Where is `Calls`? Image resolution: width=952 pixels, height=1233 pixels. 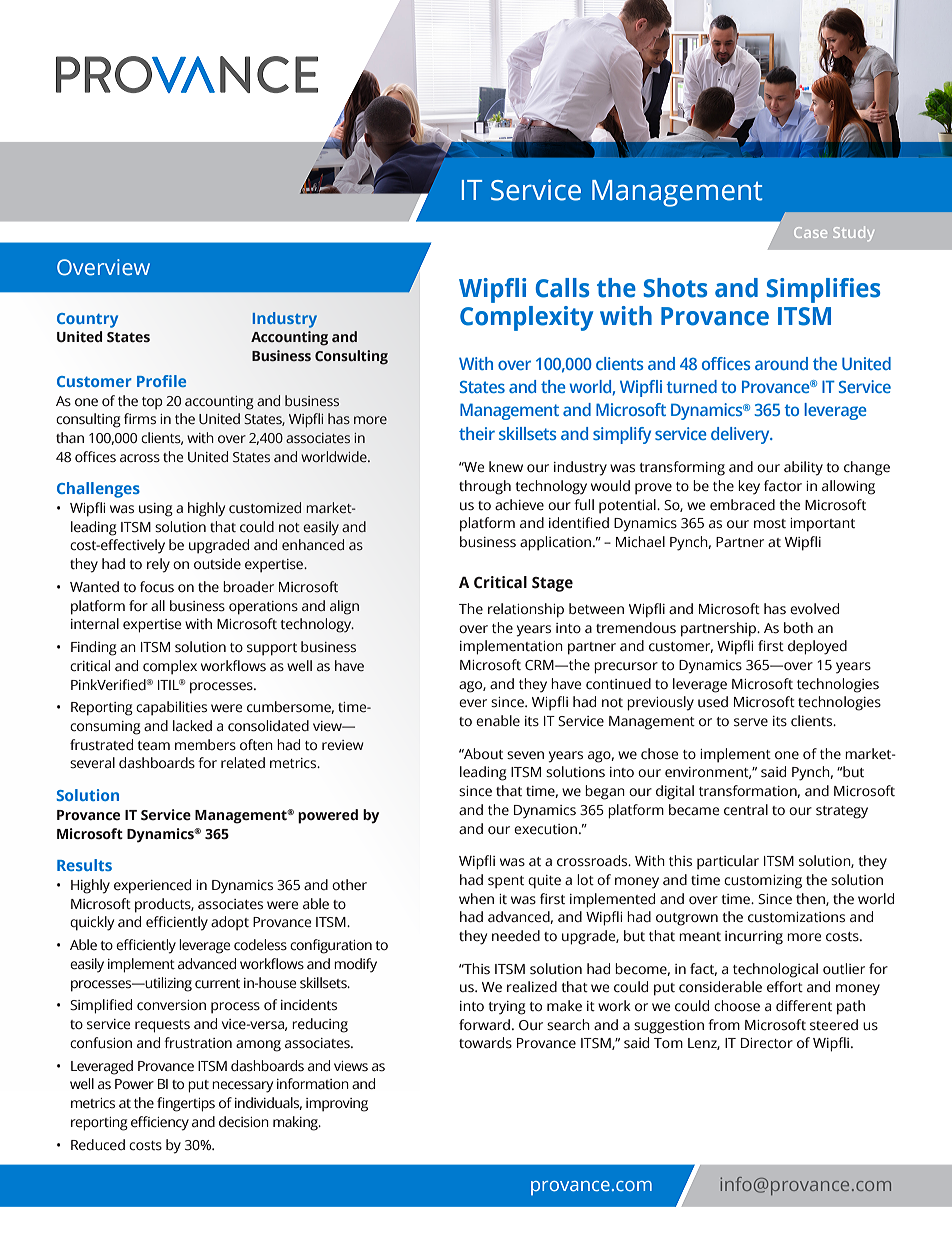
Calls is located at coordinates (562, 288).
